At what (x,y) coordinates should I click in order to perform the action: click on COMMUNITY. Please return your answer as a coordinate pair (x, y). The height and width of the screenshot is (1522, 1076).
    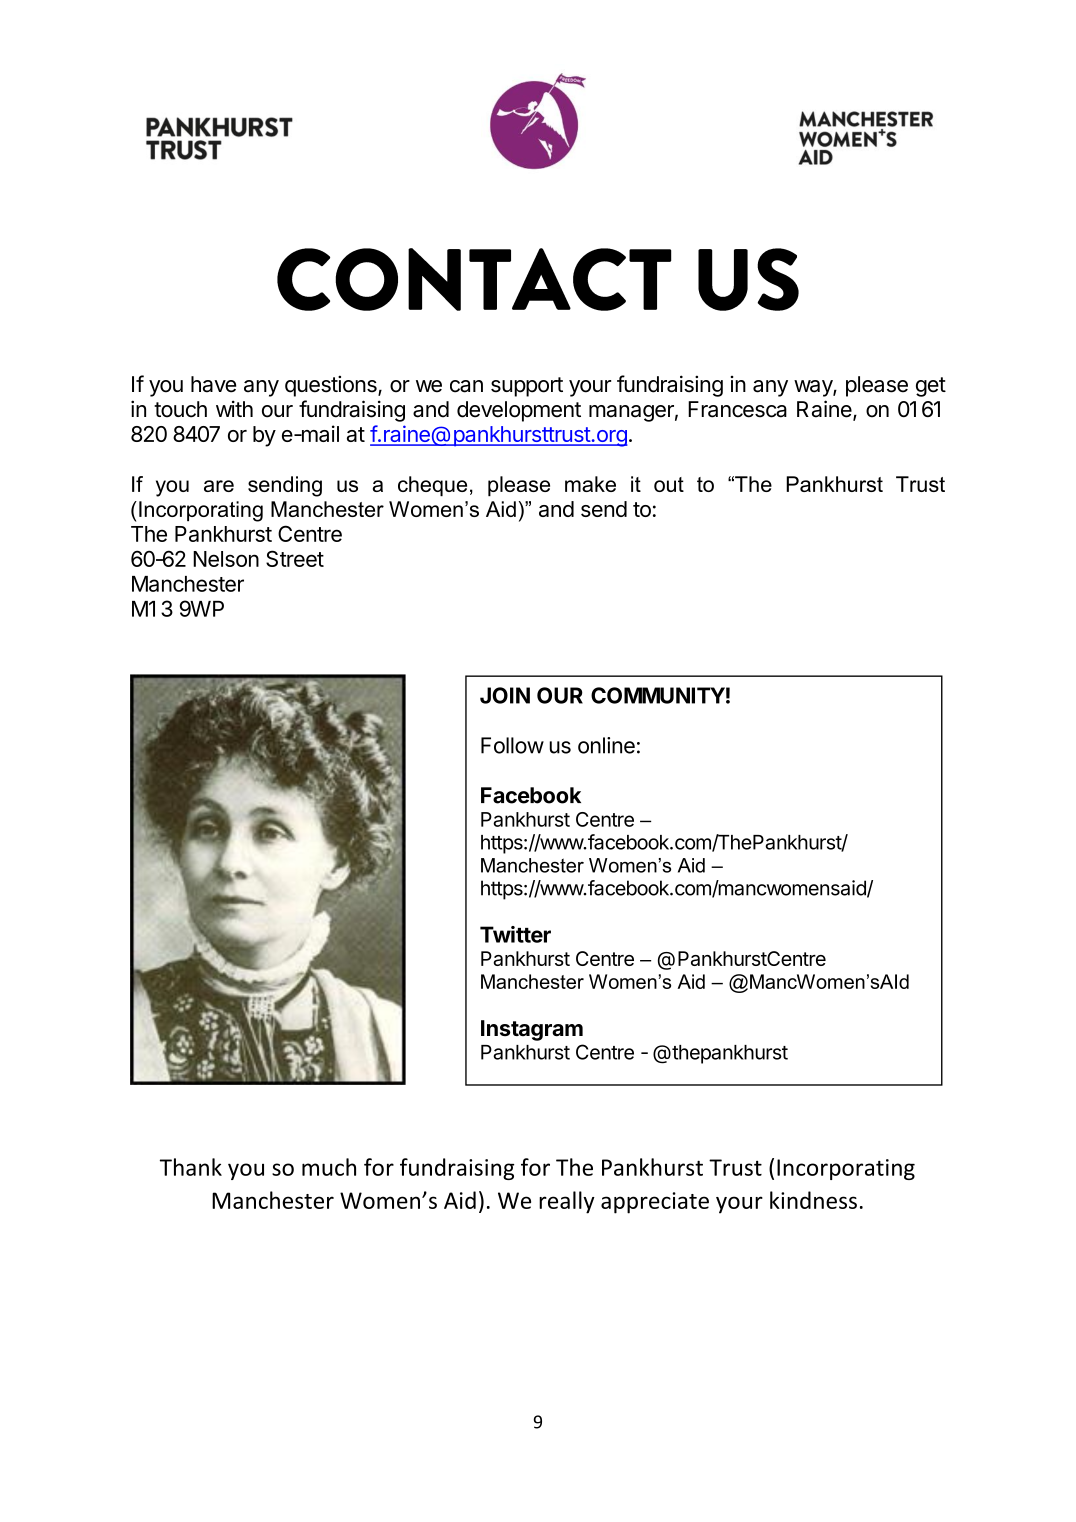
    Looking at the image, I should click on (658, 695).
